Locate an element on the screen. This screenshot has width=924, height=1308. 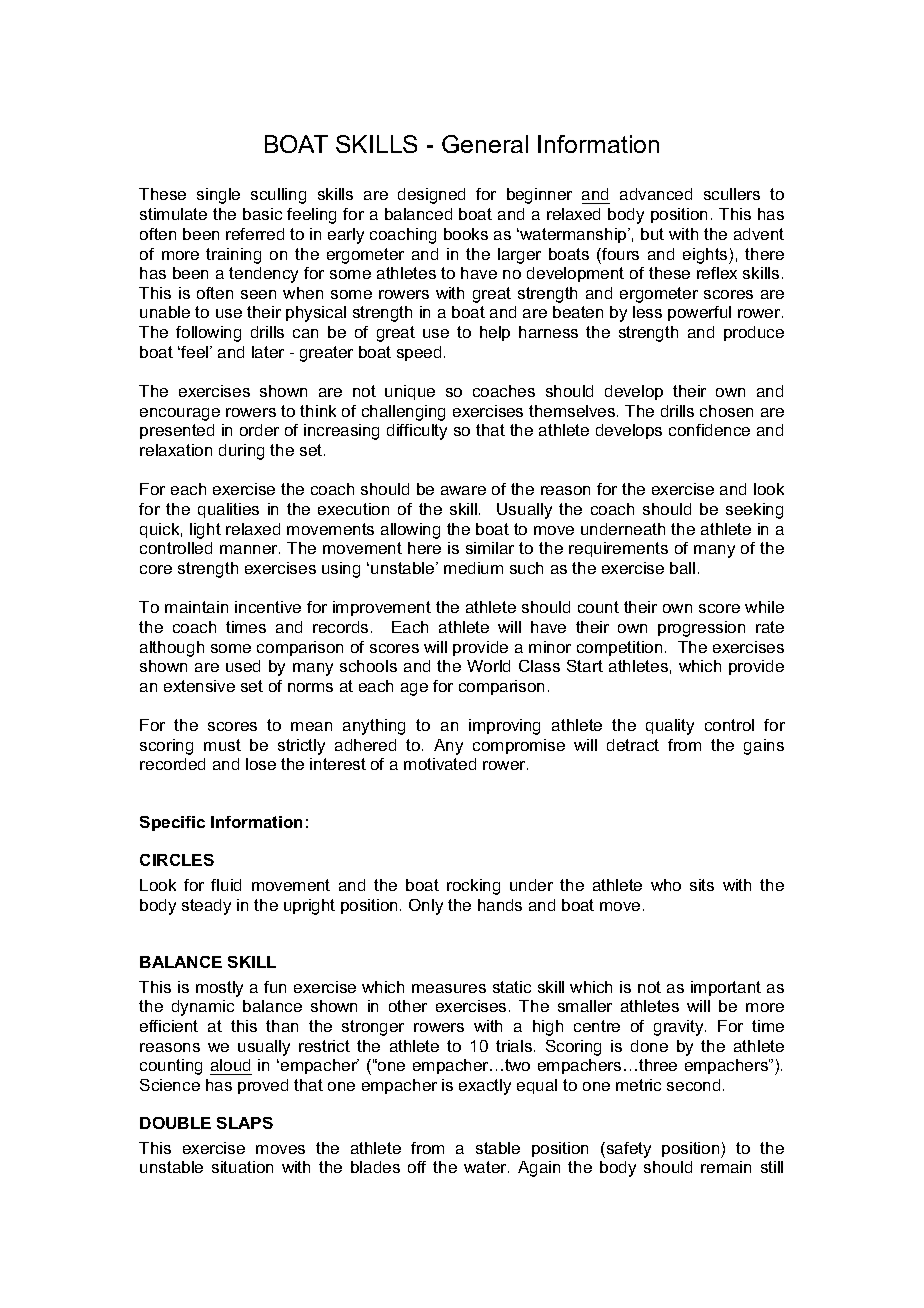
World is located at coordinates (488, 666).
